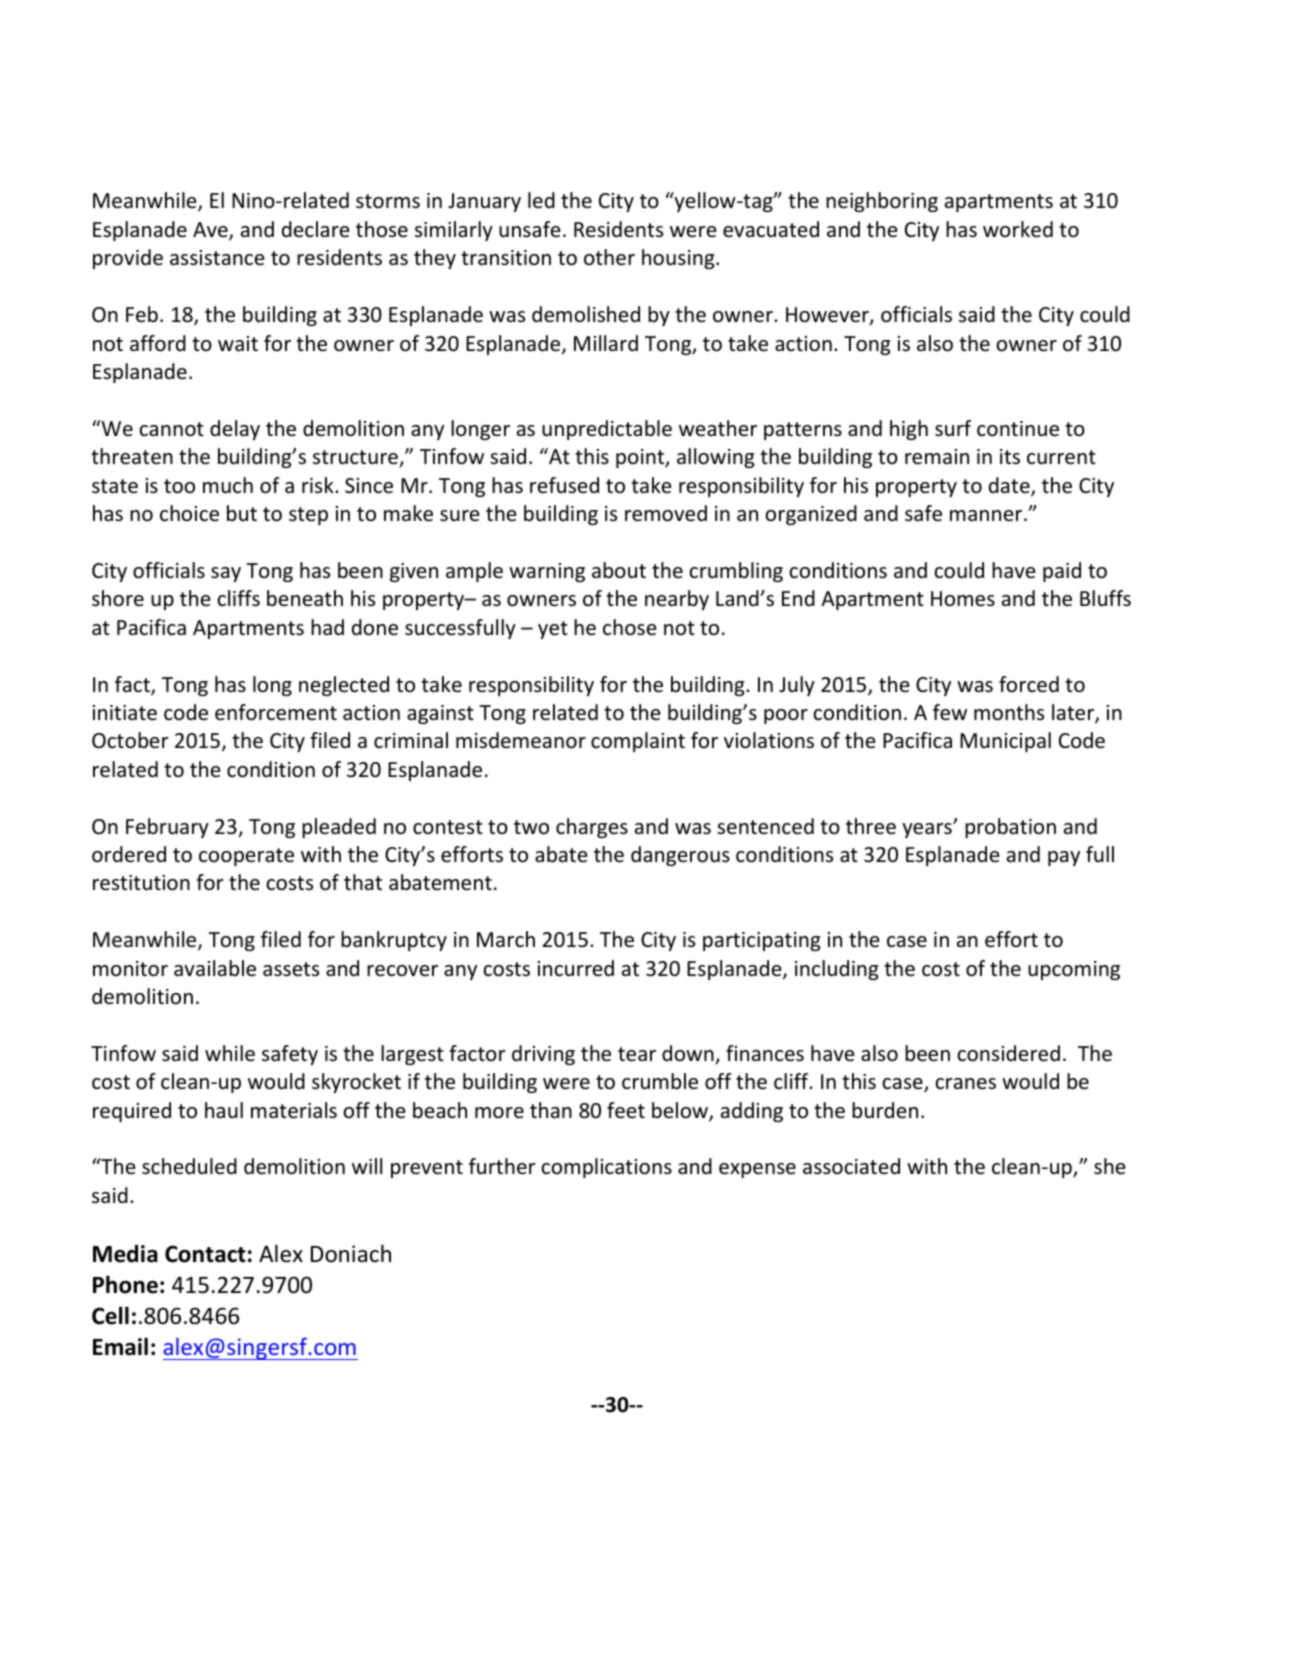 This screenshot has width=1295, height=1676. Describe the element at coordinates (217, 258) in the screenshot. I see `assistance` at that location.
